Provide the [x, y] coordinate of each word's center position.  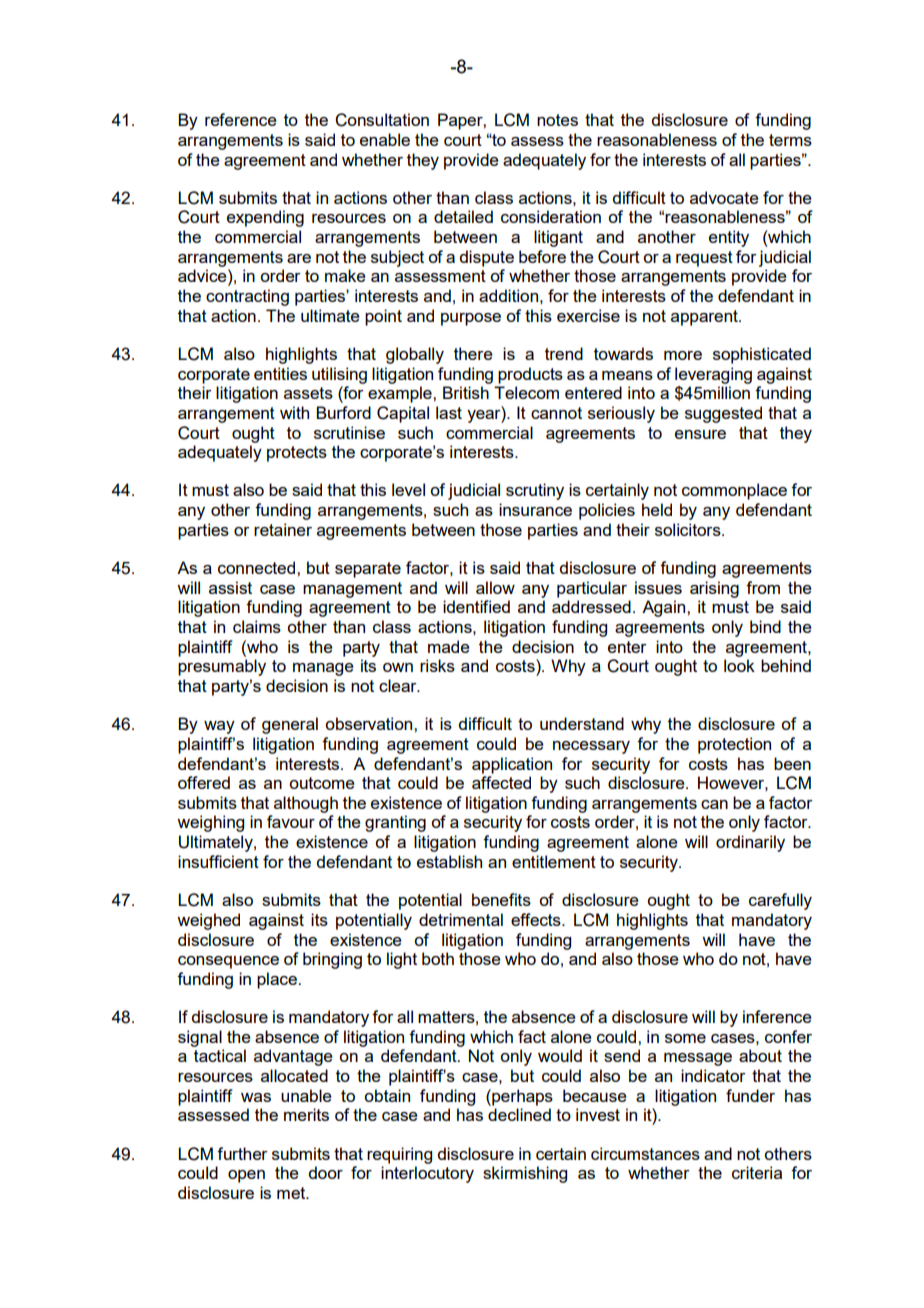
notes [557, 120]
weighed [208, 921]
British [466, 392]
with [294, 412]
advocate [724, 197]
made [449, 646]
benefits [501, 899]
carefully [780, 901]
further [242, 1153]
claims [257, 626]
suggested [723, 414]
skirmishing [525, 1174]
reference [241, 119]
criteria [757, 1172]
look [739, 665]
